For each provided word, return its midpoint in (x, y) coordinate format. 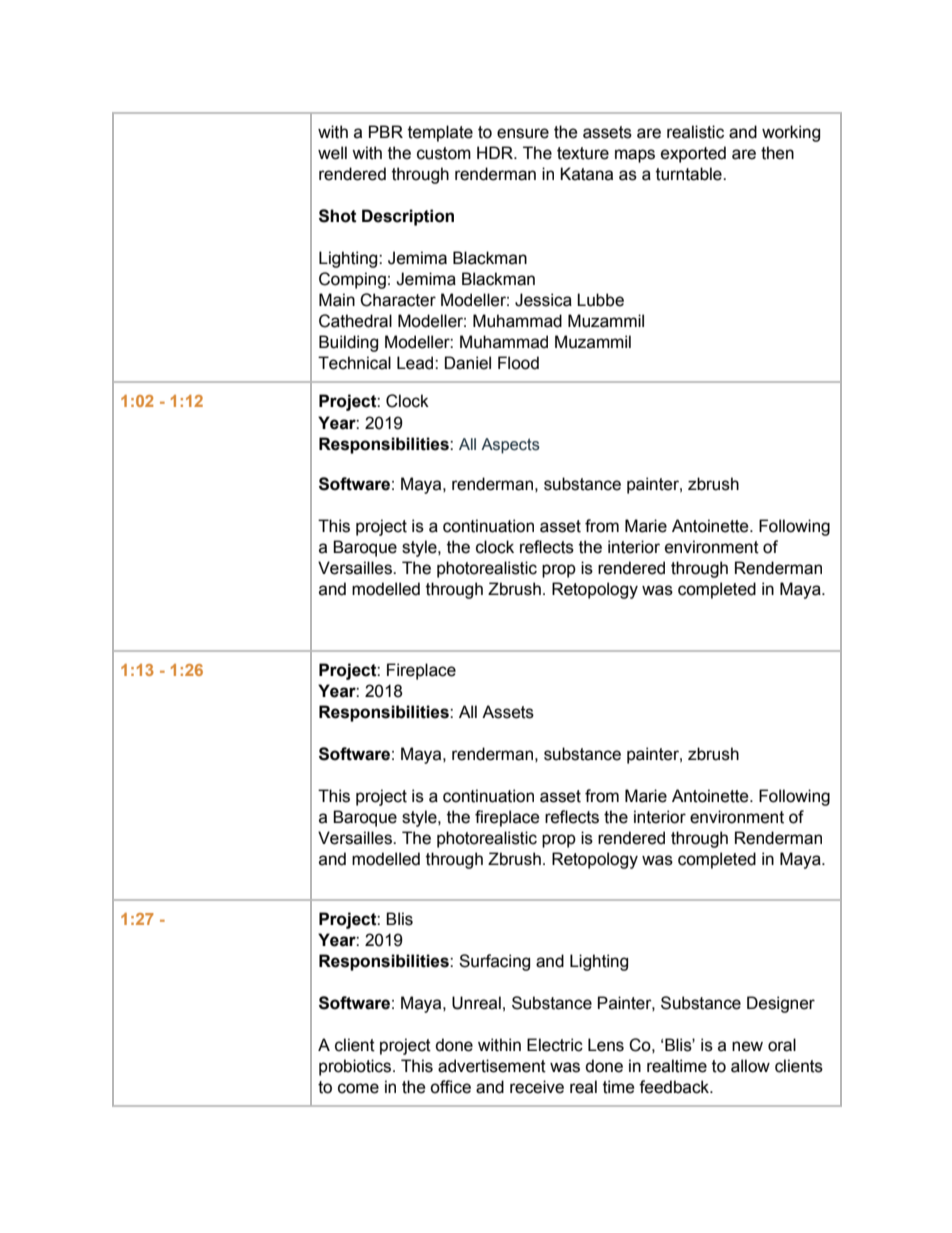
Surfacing (494, 962)
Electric (555, 1045)
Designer (781, 1004)
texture (583, 153)
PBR (386, 131)
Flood (518, 363)
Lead (416, 363)
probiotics (355, 1067)
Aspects (510, 446)
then (777, 153)
